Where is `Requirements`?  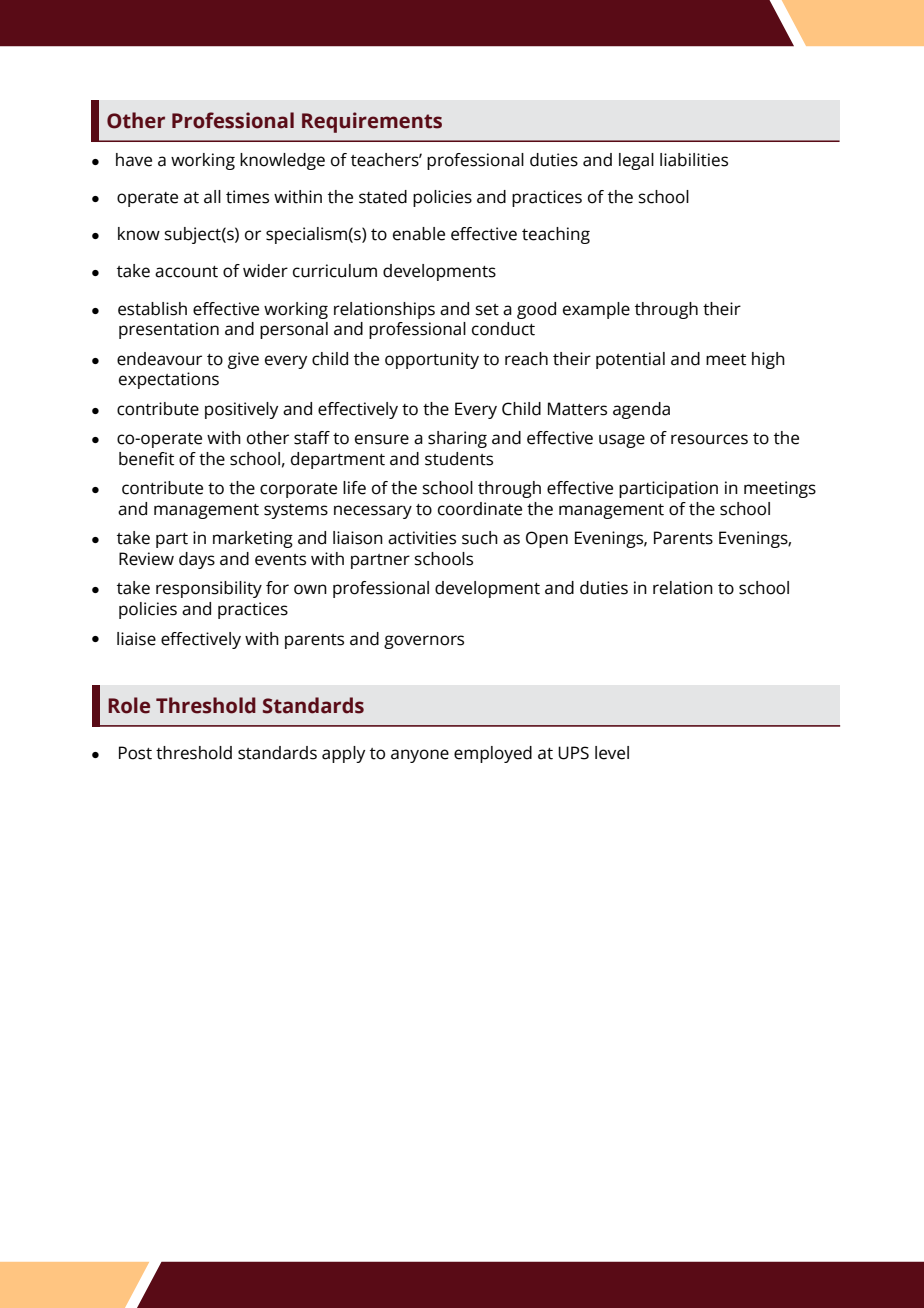
Requirements is located at coordinates (372, 122).
